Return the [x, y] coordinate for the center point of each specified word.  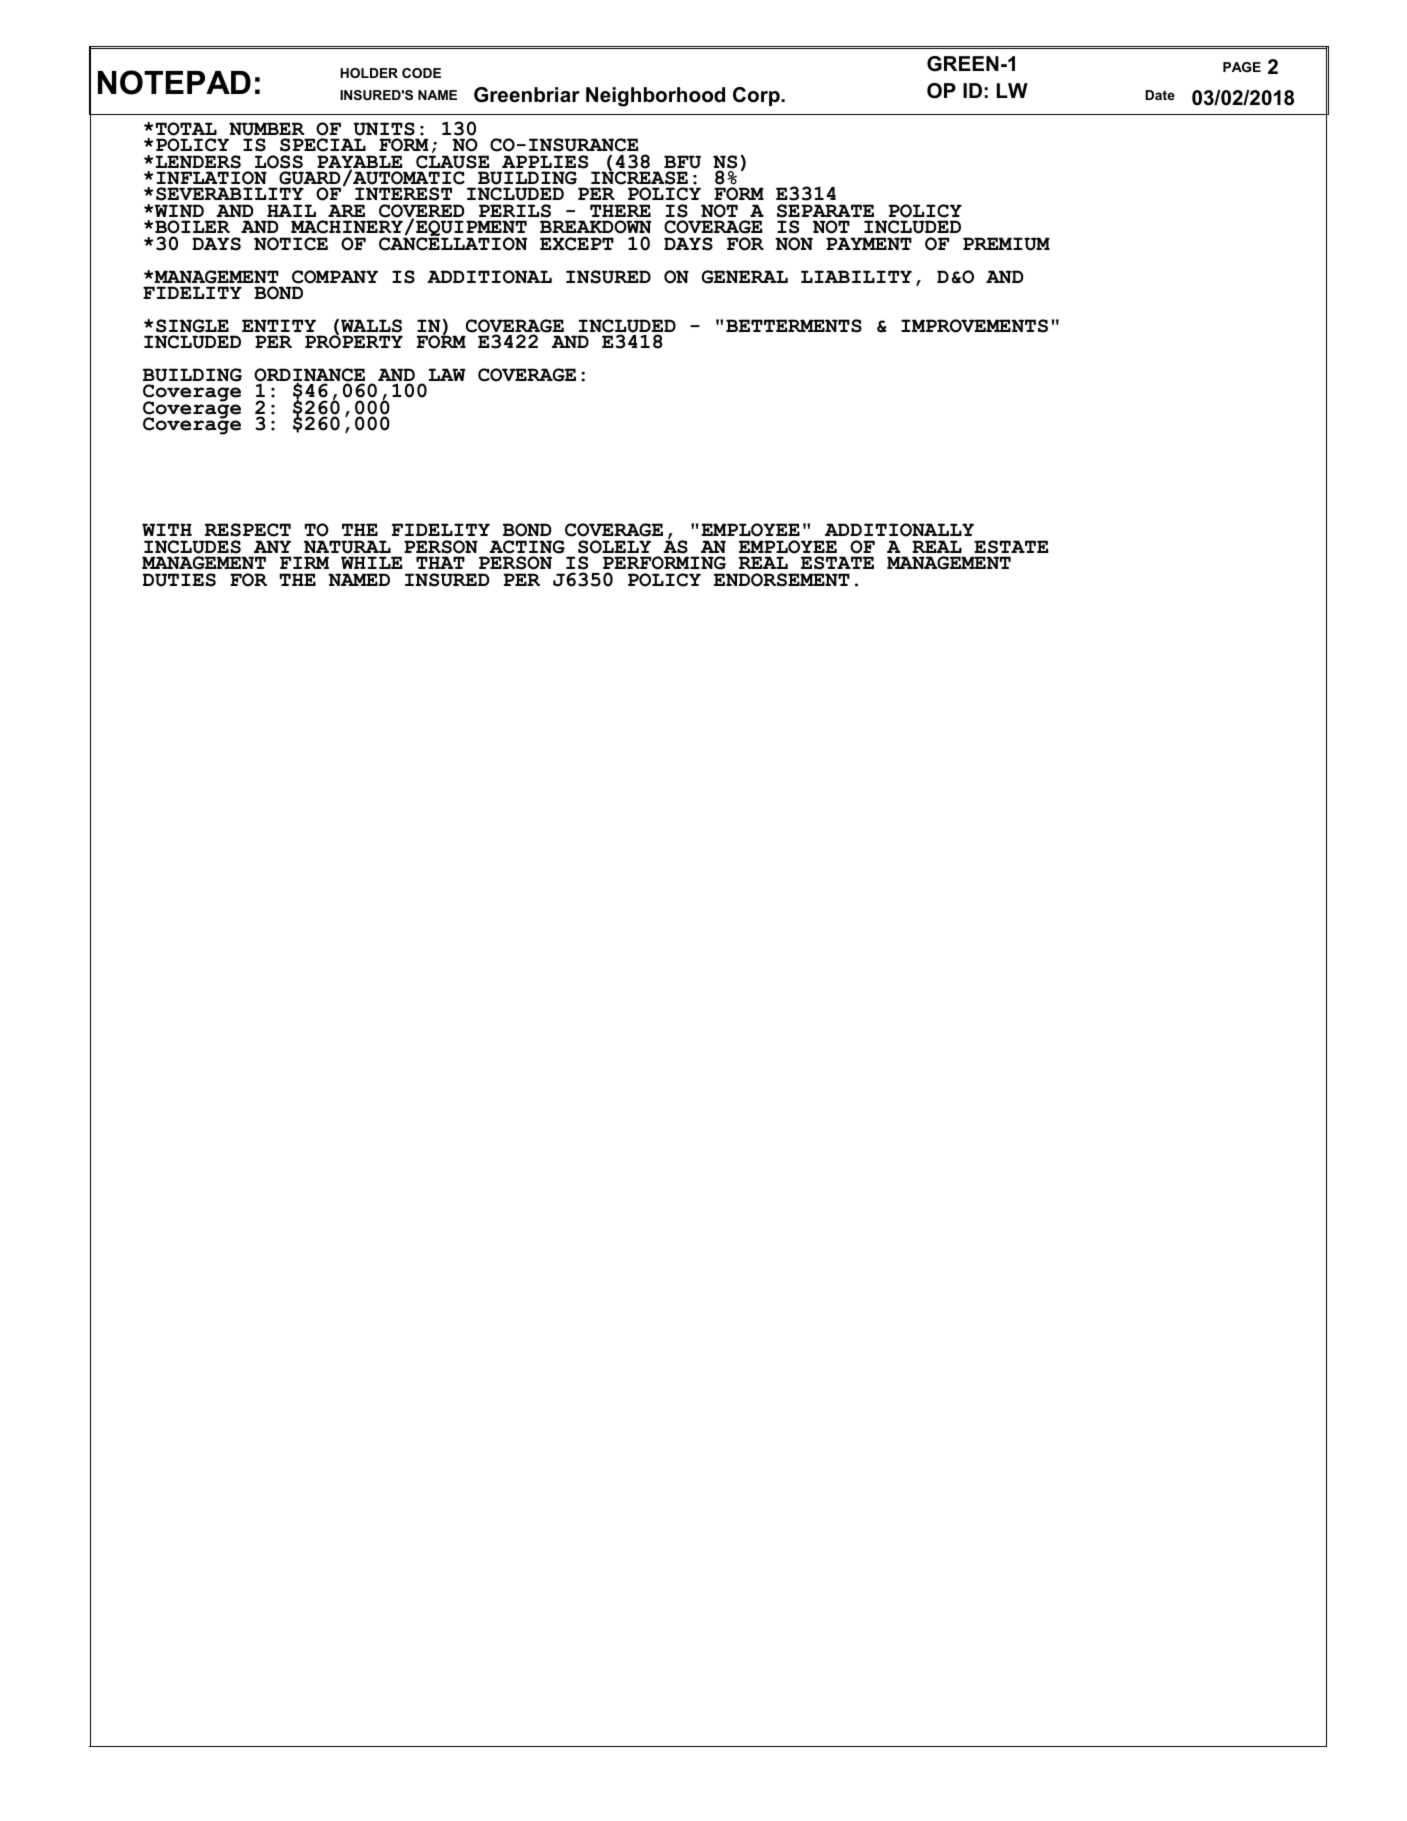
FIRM [304, 562]
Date [1160, 95]
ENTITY [279, 325]
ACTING [527, 547]
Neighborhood [655, 97]
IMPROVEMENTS [974, 326]
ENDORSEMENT [782, 580]
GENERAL [745, 277]
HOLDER [369, 73]
